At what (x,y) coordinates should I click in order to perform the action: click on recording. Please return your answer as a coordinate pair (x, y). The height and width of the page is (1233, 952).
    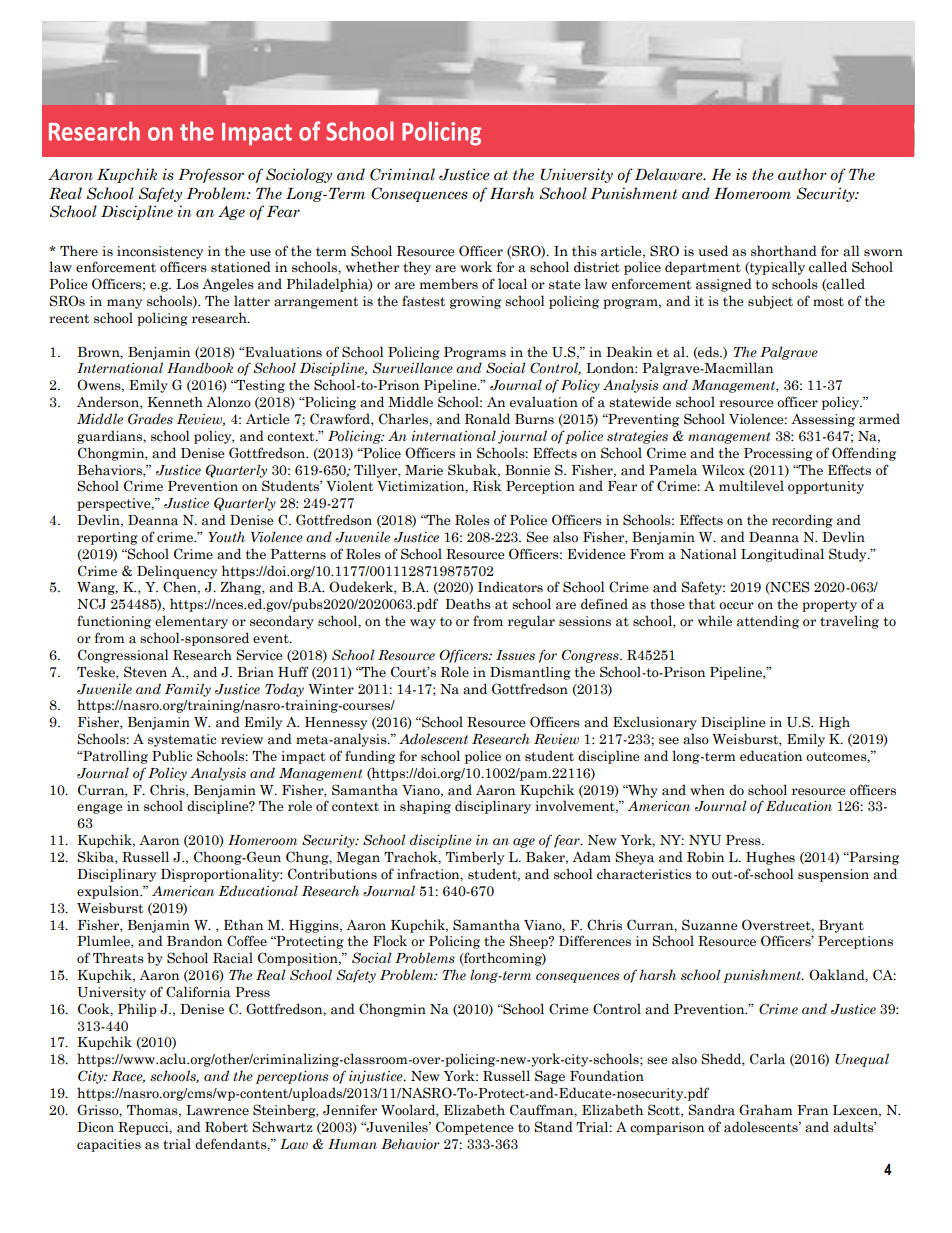
    Looking at the image, I should click on (802, 521).
